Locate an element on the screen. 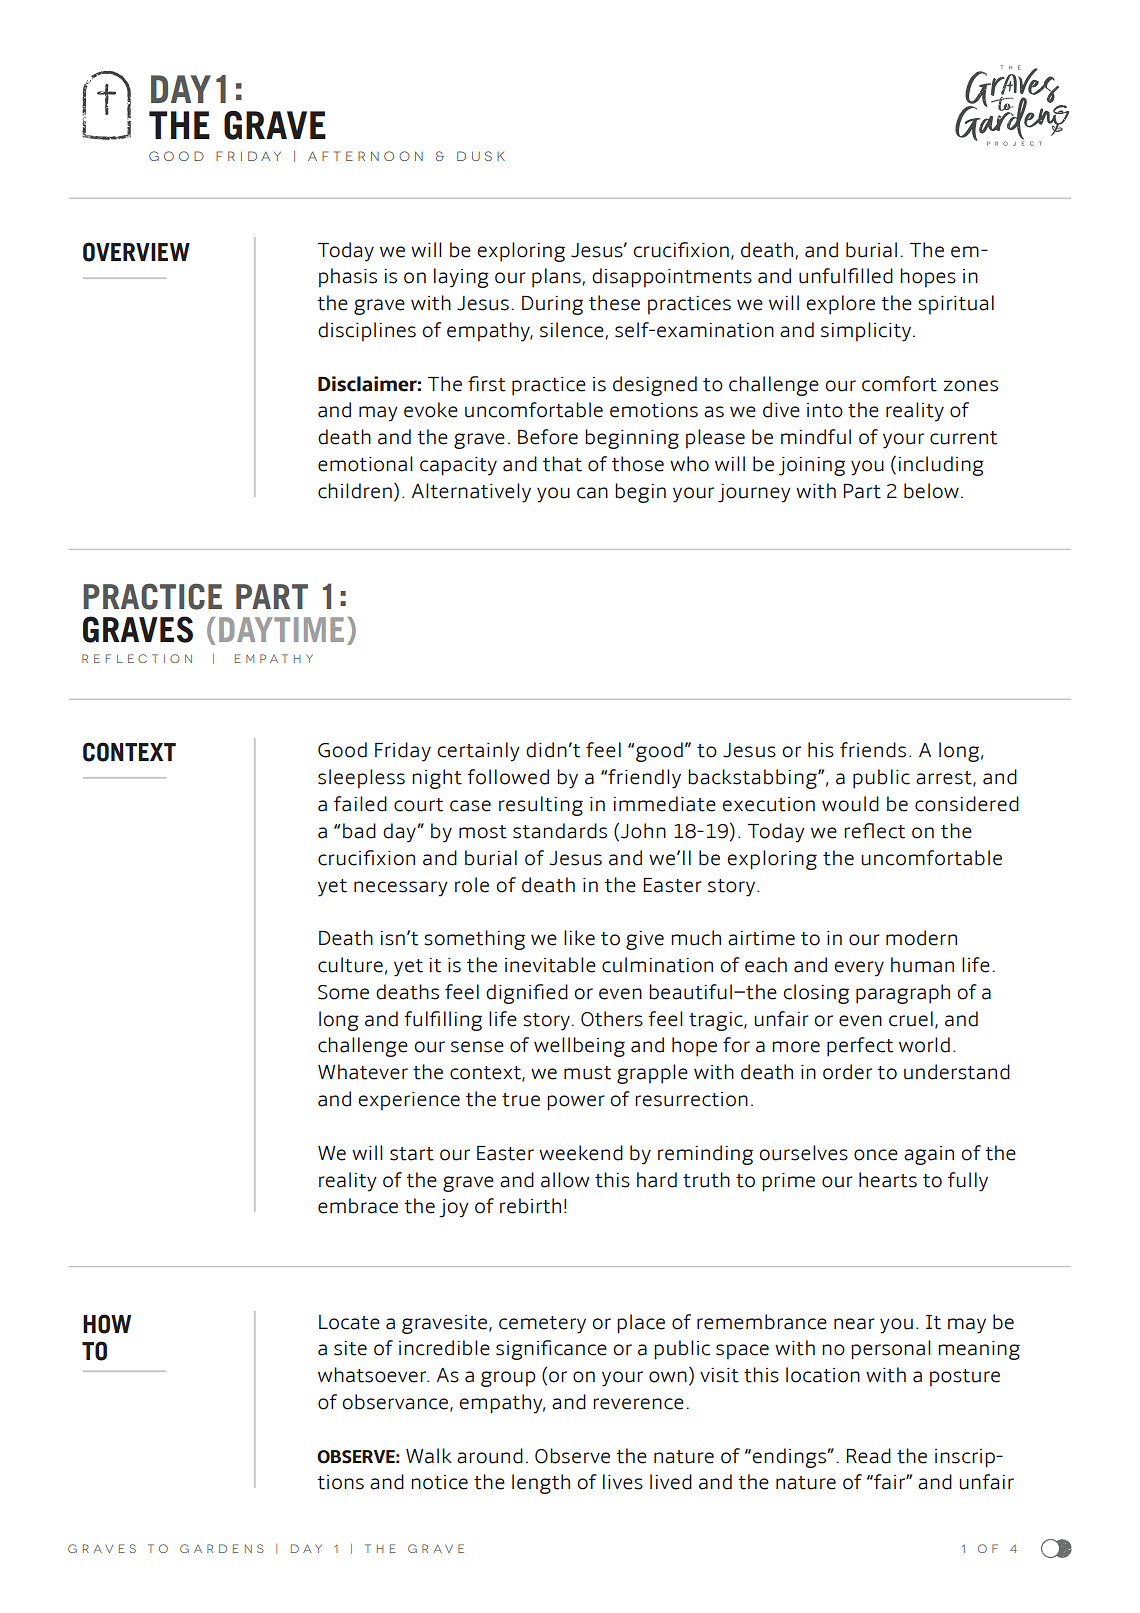  perfect is located at coordinates (860, 1047).
